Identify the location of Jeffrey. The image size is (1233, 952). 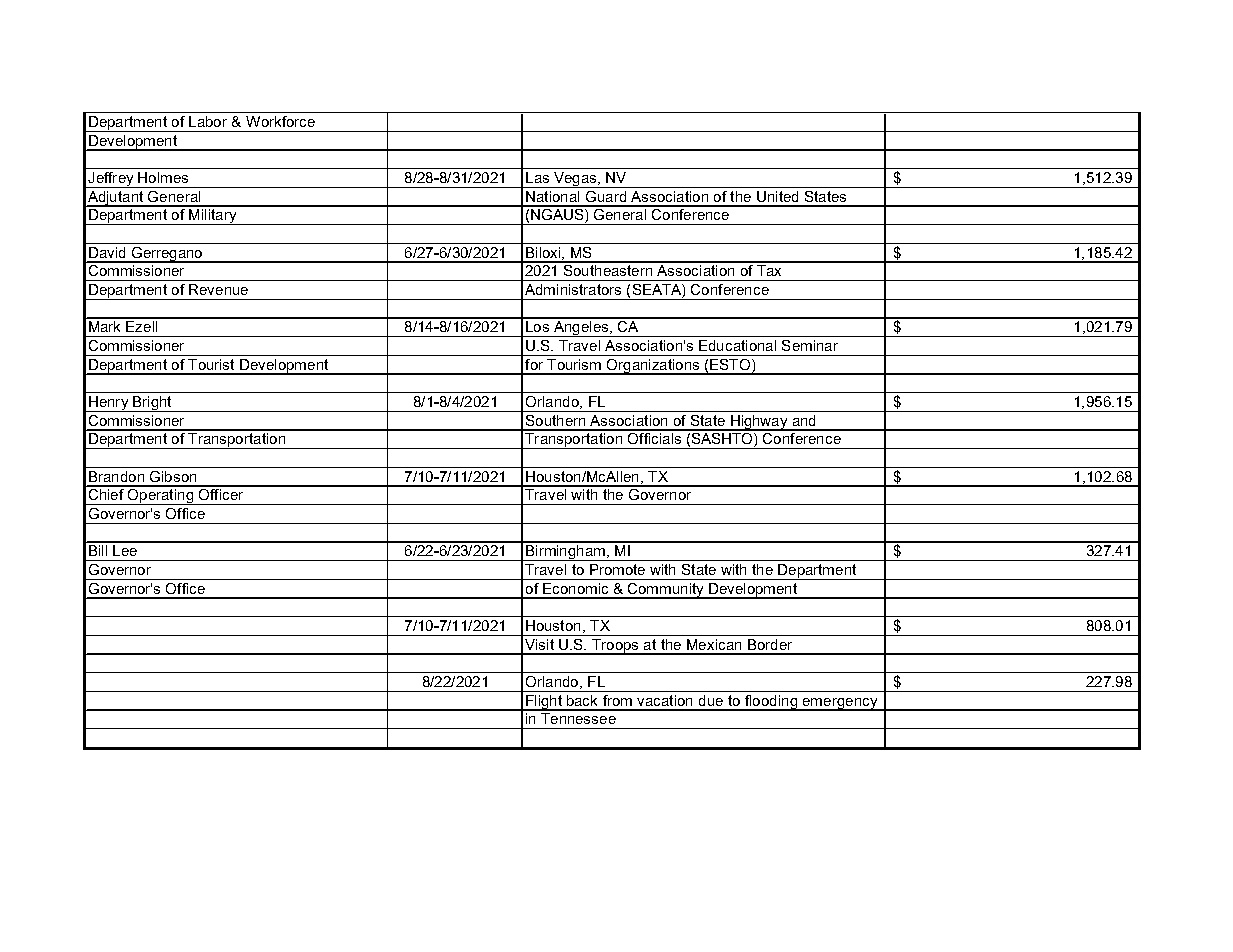
(111, 180).
